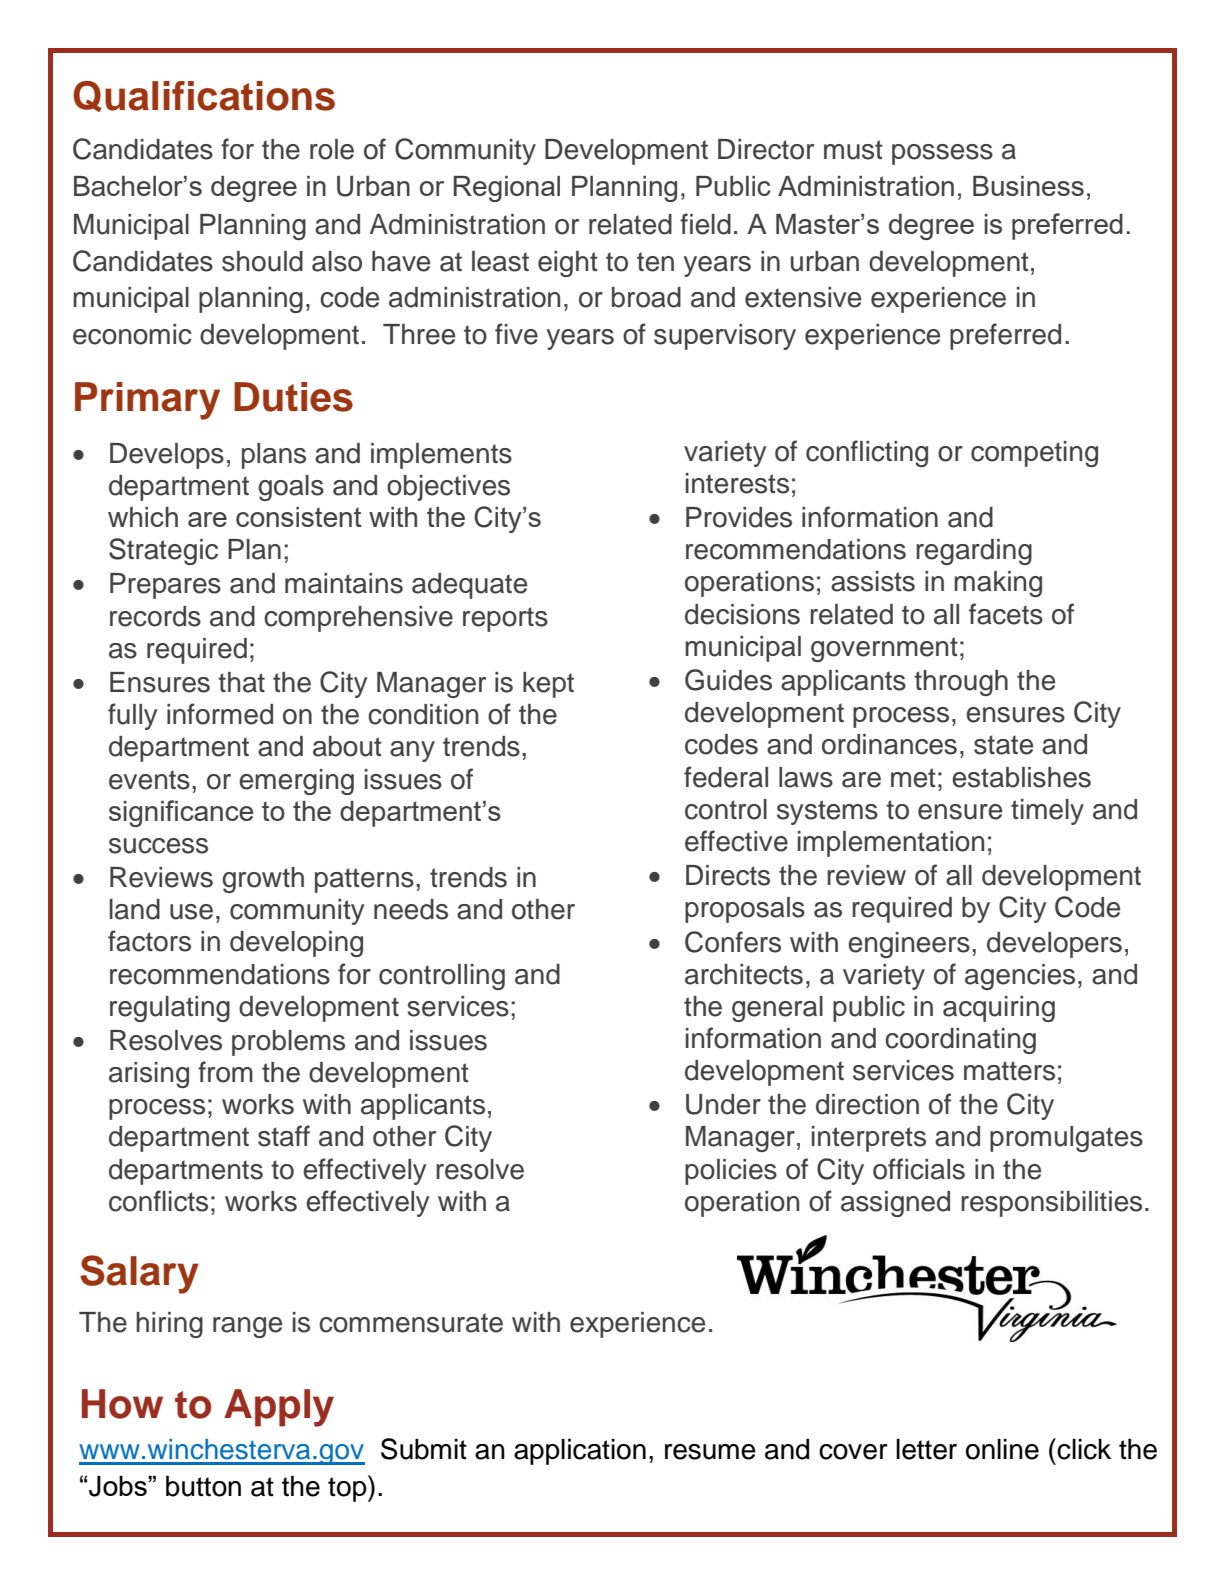 This document has height=1584, width=1224. What do you see at coordinates (999, 1009) in the document?
I see `acquiring` at bounding box center [999, 1009].
